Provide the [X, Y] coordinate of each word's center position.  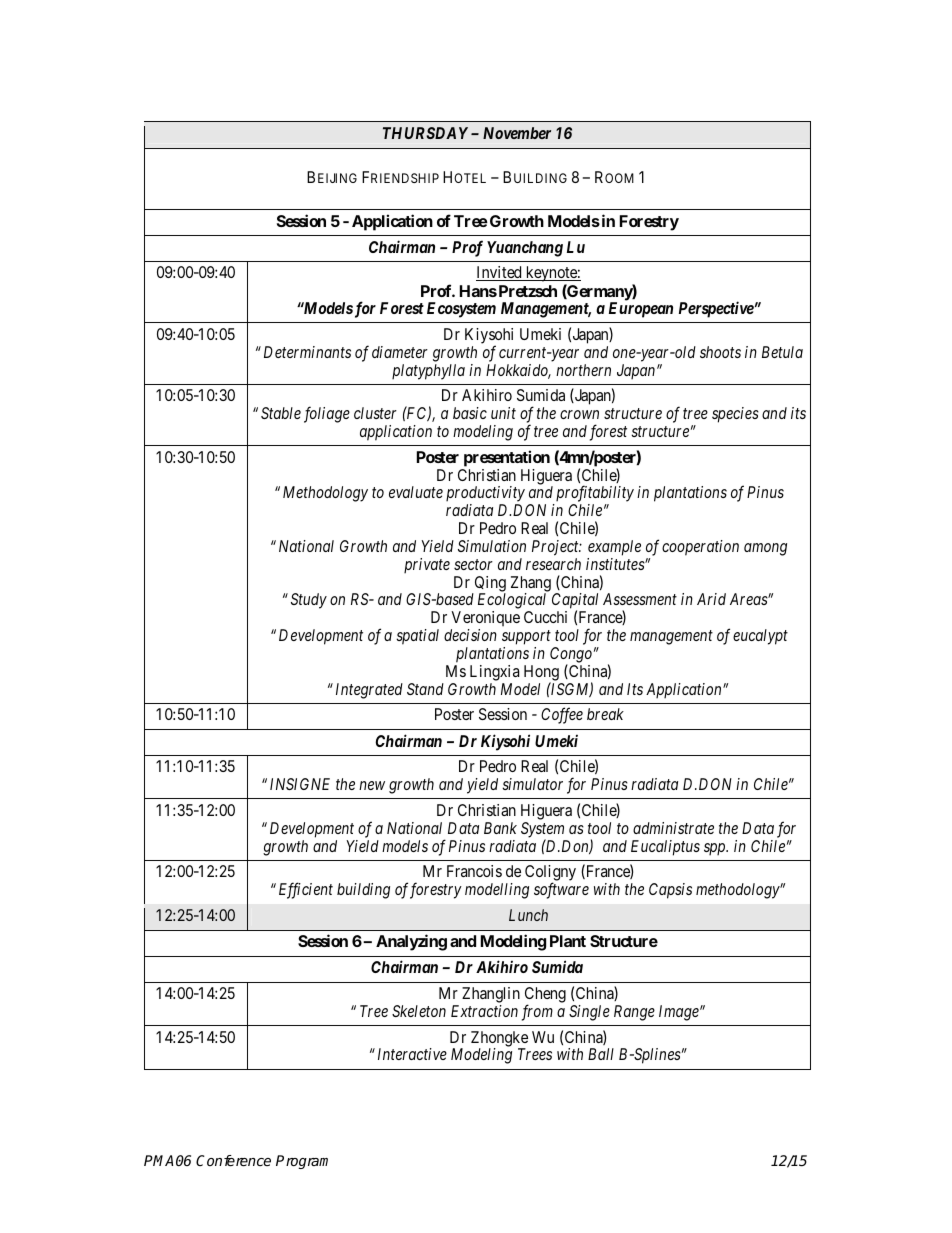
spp [716, 849]
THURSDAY [425, 133]
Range [634, 1013]
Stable [281, 413]
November [517, 133]
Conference [233, 1160]
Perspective [716, 309]
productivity [485, 495]
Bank [500, 828]
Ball [601, 1054]
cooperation [700, 548]
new [372, 785]
